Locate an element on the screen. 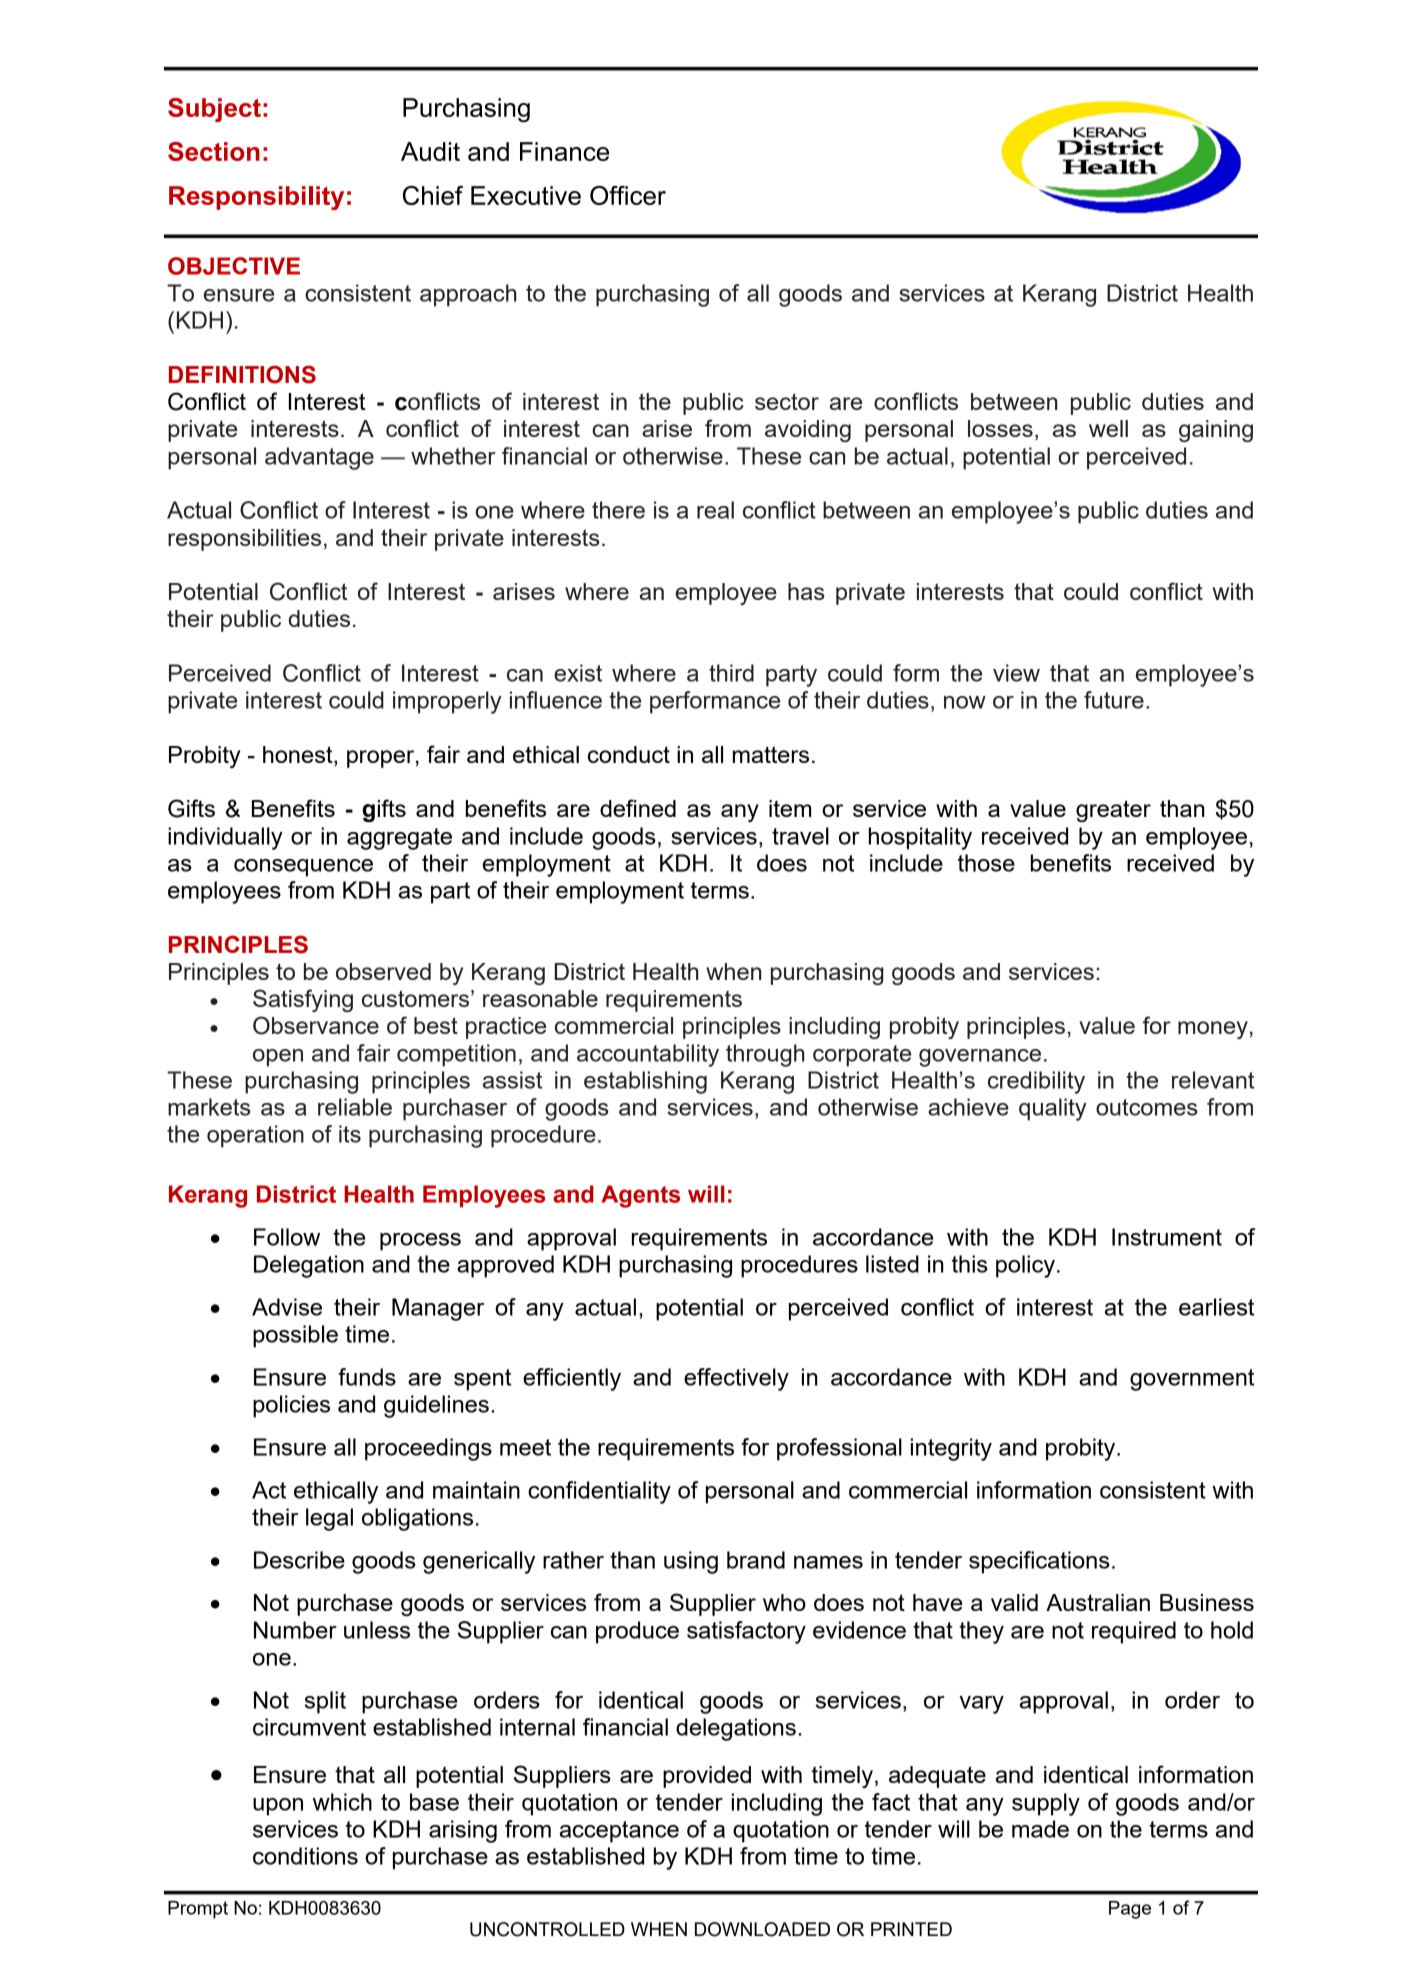  conditions is located at coordinates (305, 1856).
